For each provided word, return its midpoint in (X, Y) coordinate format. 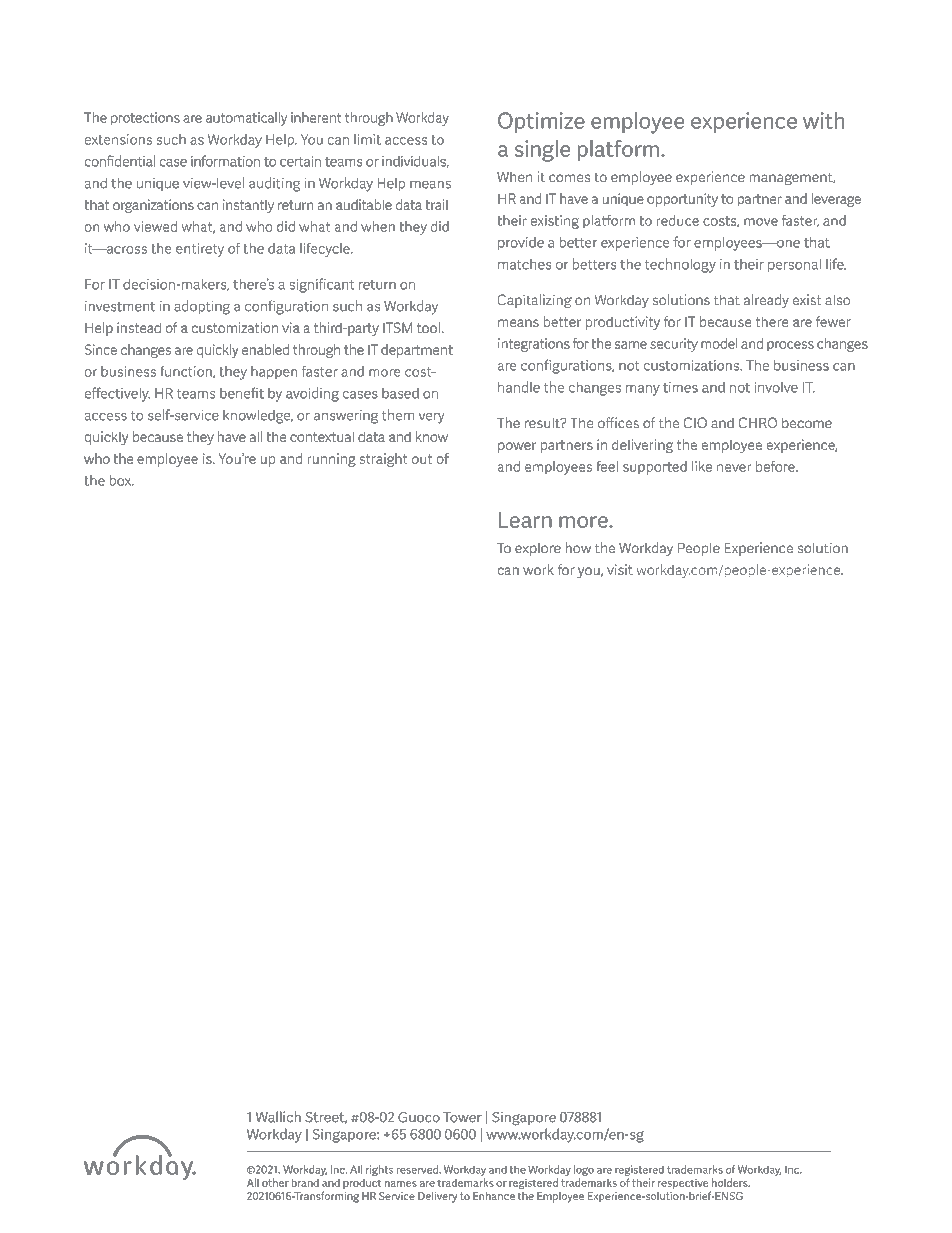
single (542, 151)
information (225, 161)
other (275, 1182)
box (121, 480)
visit (620, 569)
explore (538, 549)
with (823, 120)
